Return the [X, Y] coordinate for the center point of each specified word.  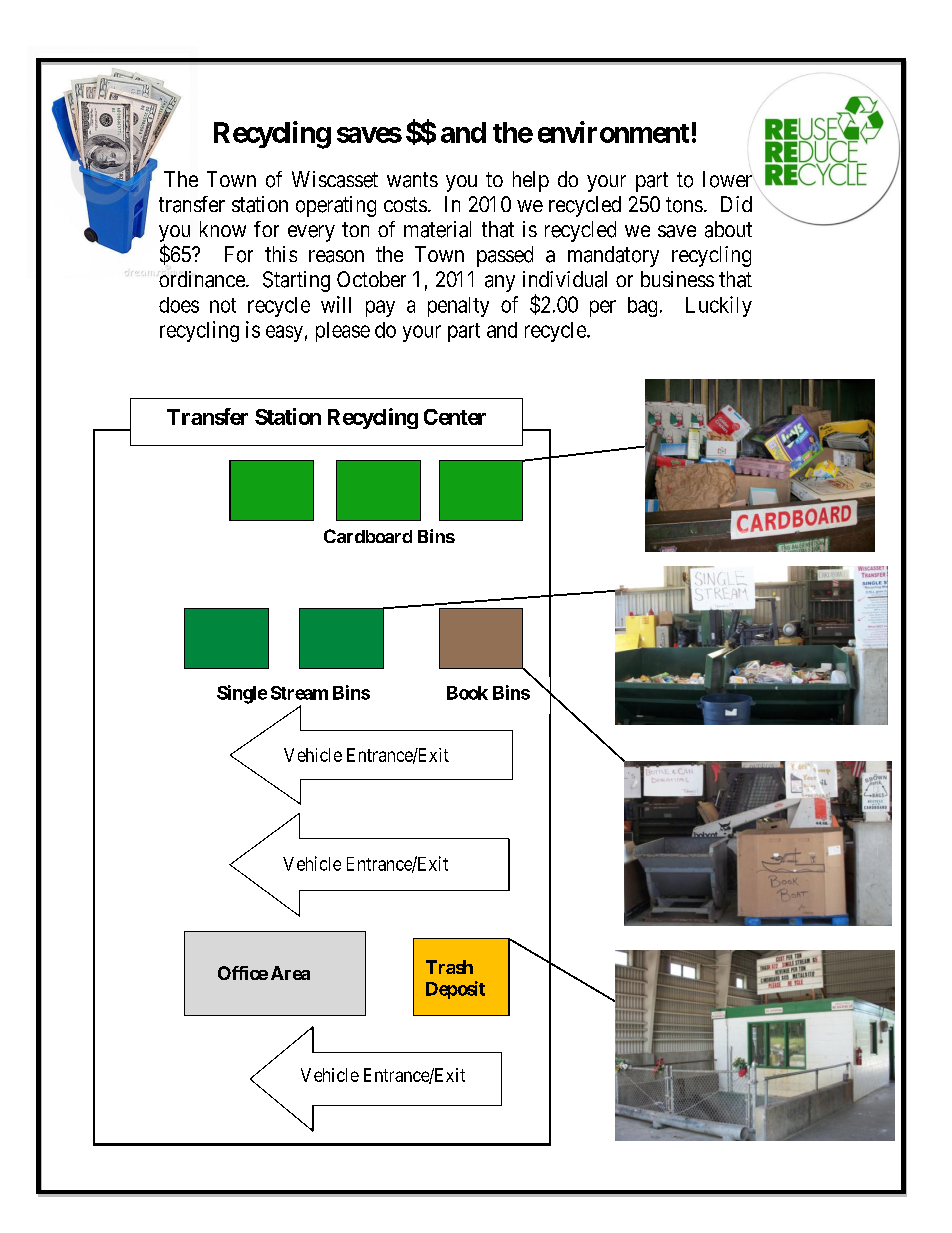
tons [684, 205]
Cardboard [368, 536]
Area [290, 973]
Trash [449, 967]
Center [455, 417]
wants [412, 180]
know [223, 229]
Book [467, 693]
